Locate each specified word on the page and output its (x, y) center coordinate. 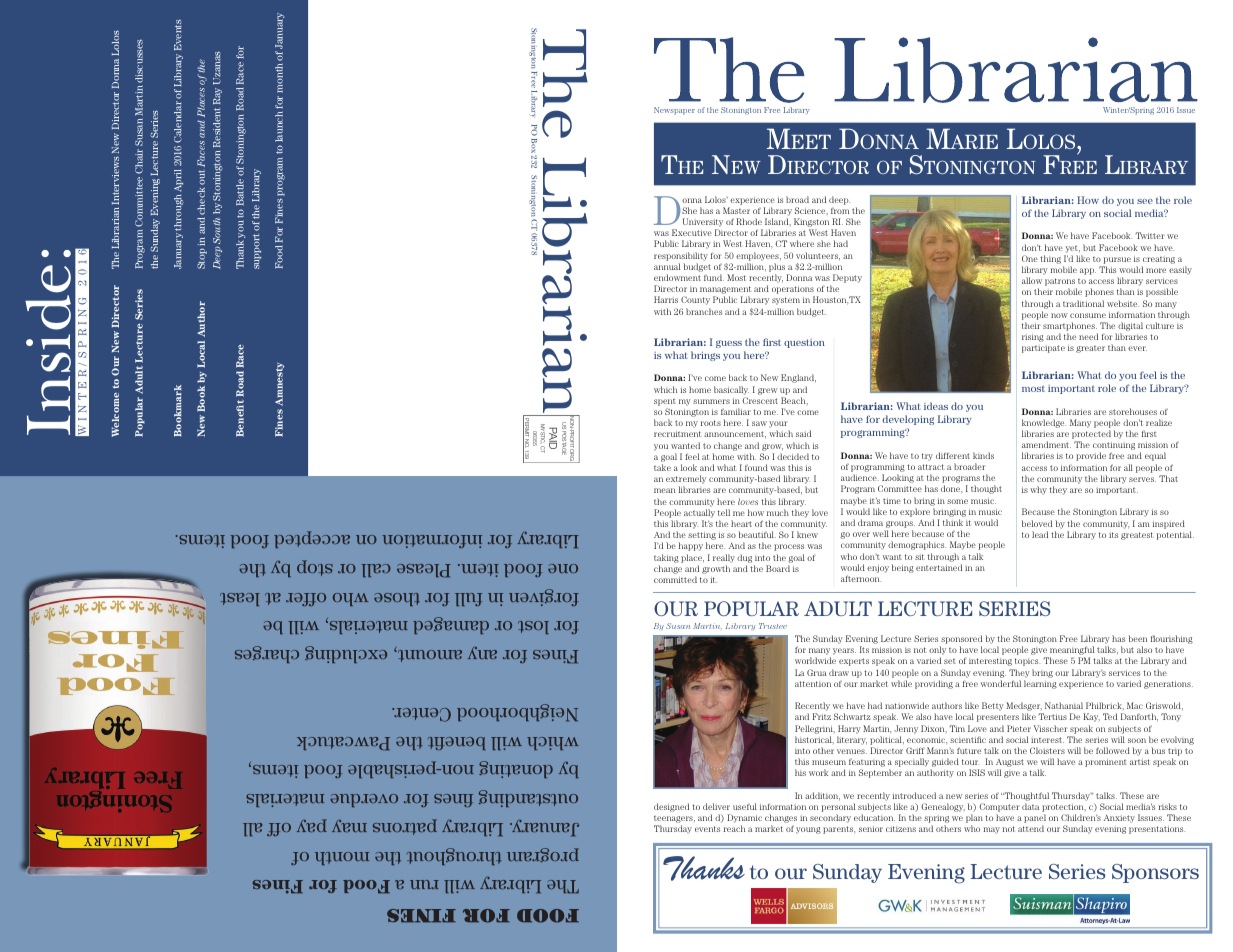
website (1123, 303)
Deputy (847, 278)
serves (1142, 479)
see (1145, 201)
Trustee (773, 626)
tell (724, 512)
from (840, 211)
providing (934, 684)
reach (734, 828)
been (1137, 638)
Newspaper (674, 111)
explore (915, 512)
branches (704, 311)
